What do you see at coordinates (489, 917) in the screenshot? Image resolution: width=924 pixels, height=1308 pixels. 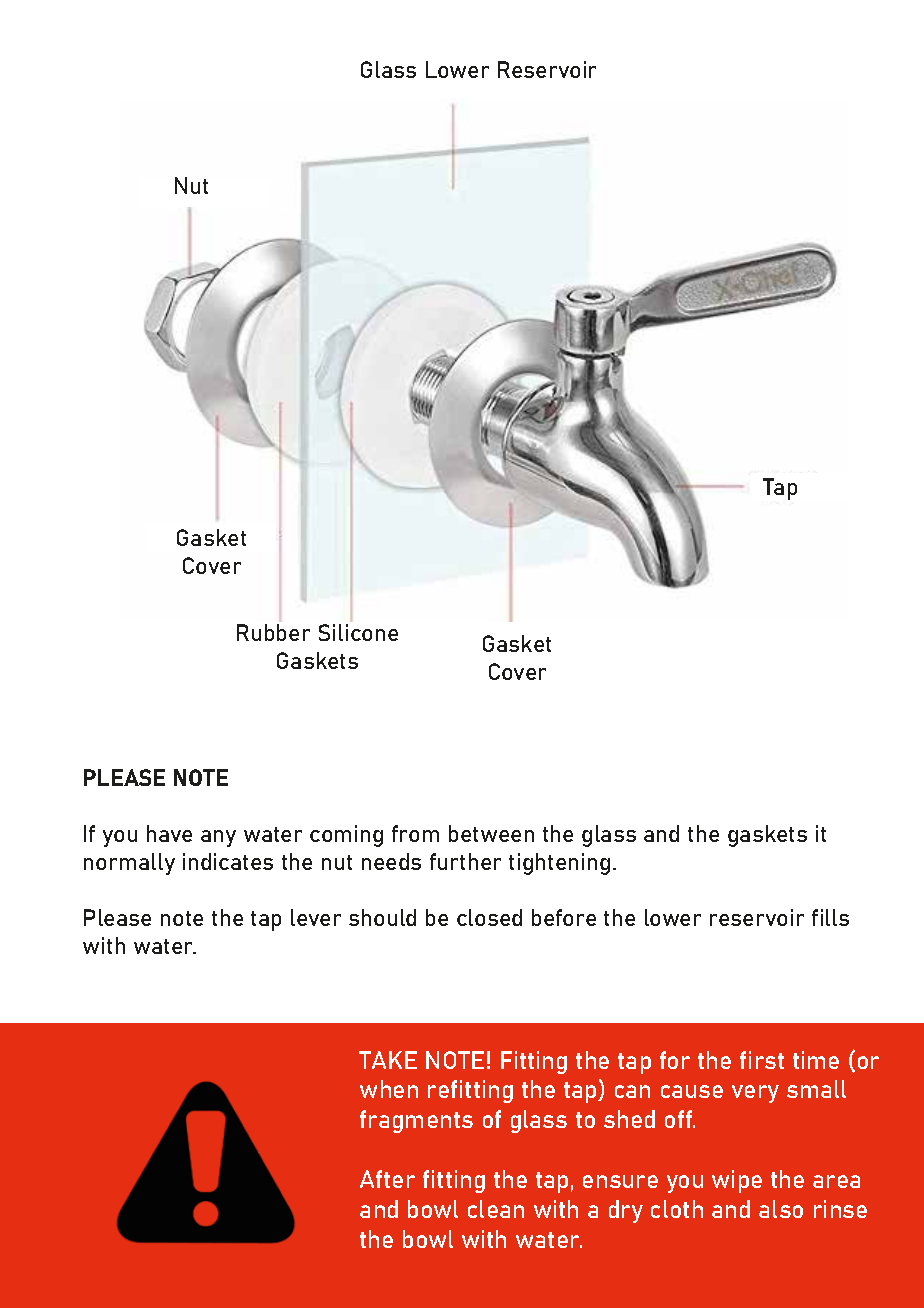 I see `closed` at bounding box center [489, 917].
